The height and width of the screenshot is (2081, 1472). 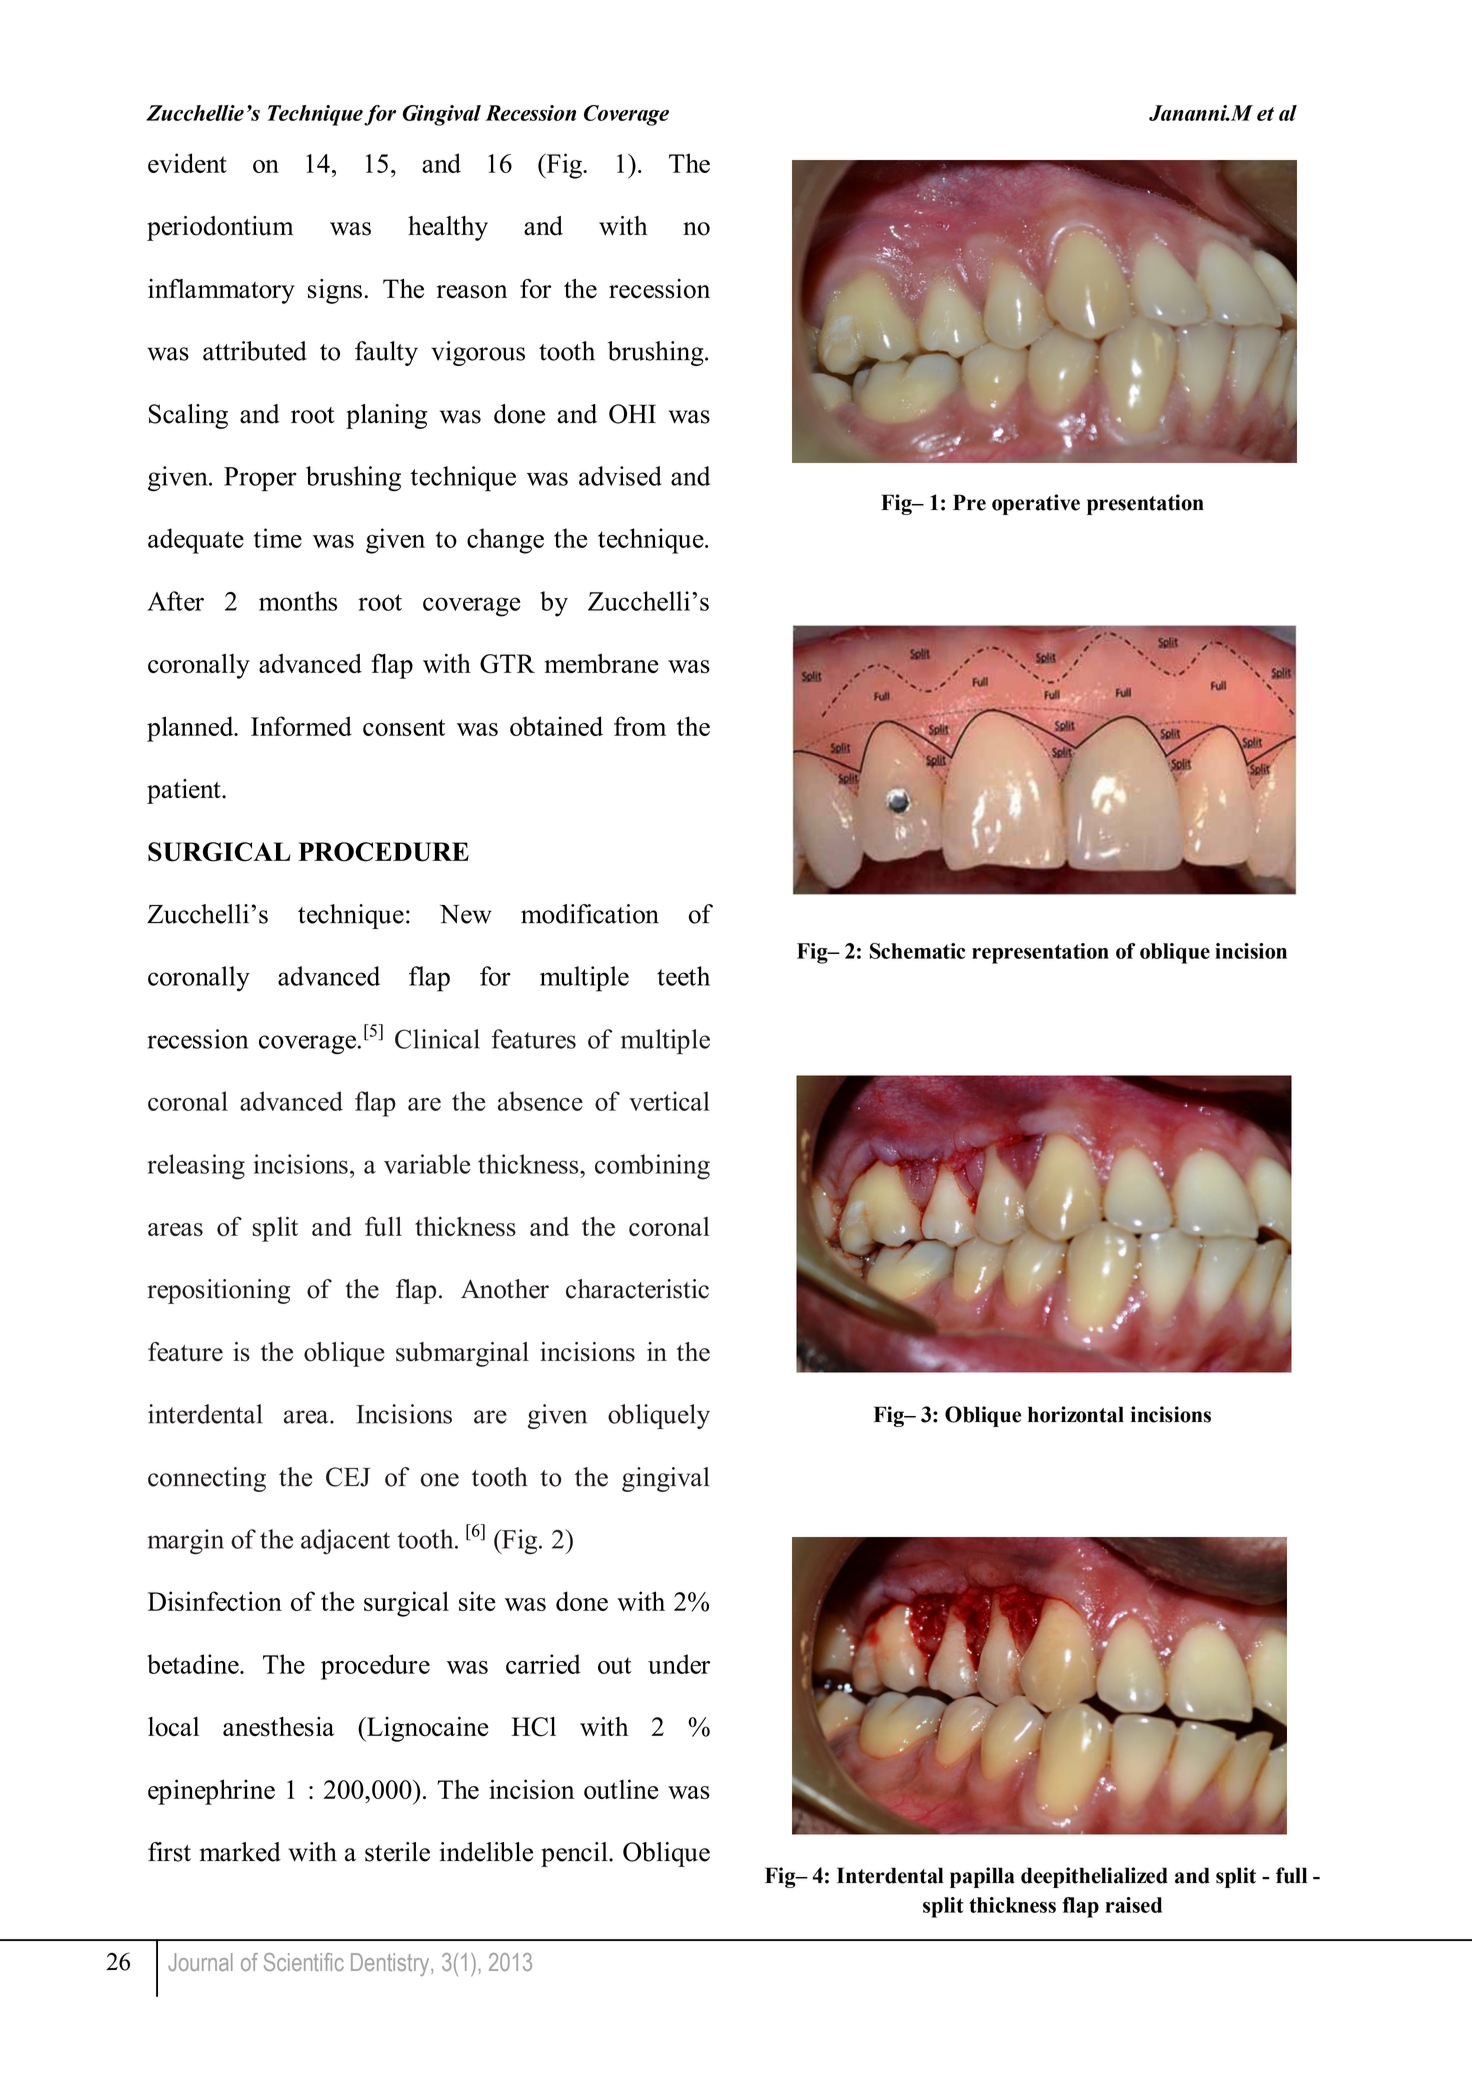 What do you see at coordinates (298, 601) in the screenshot?
I see `months` at bounding box center [298, 601].
